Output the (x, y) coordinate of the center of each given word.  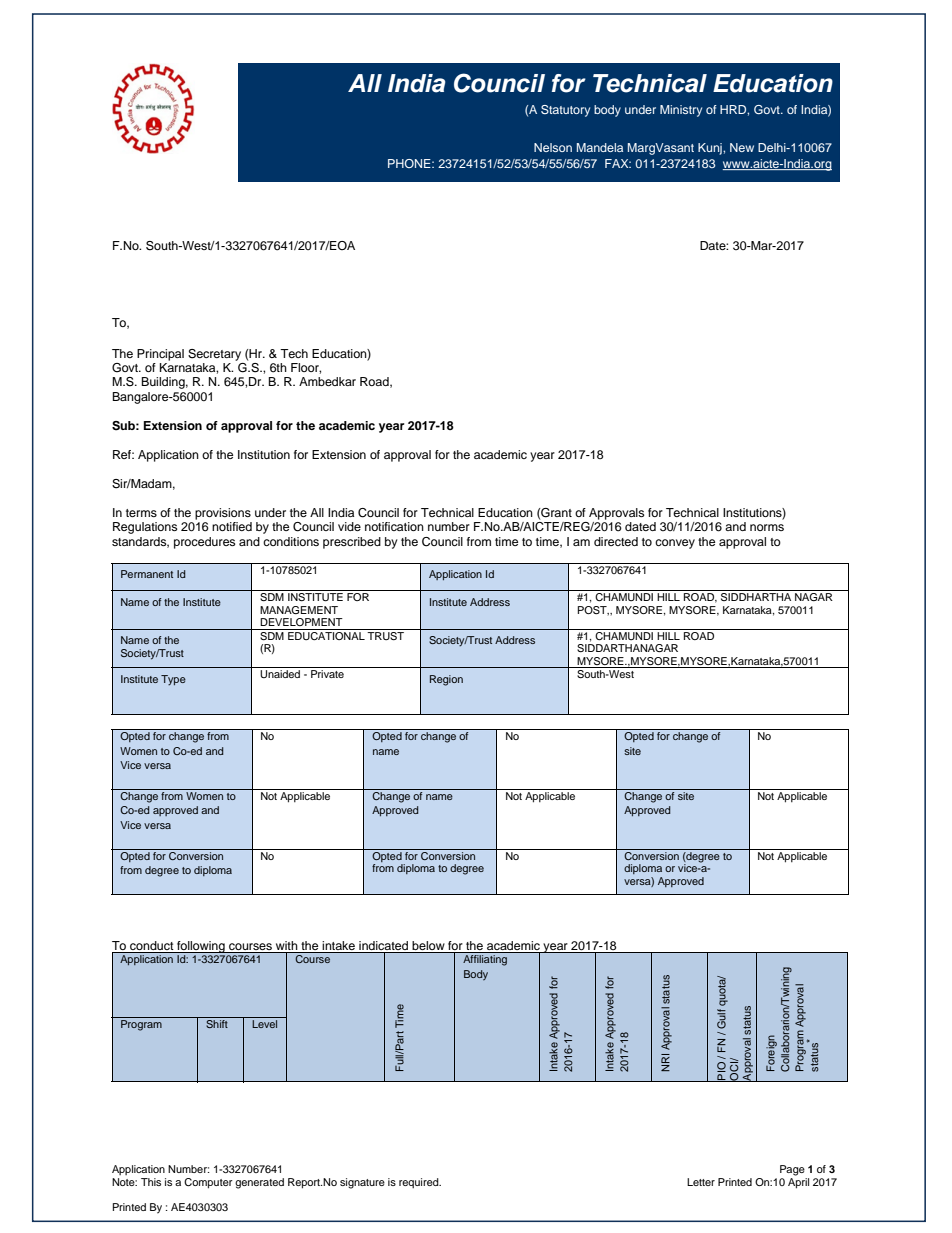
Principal (160, 355)
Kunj (711, 149)
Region (446, 680)
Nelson (553, 147)
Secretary (214, 355)
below (428, 945)
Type (173, 680)
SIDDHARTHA (756, 597)
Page (792, 1170)
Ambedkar (327, 381)
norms (767, 527)
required (420, 1183)
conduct (151, 945)
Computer (208, 1183)
